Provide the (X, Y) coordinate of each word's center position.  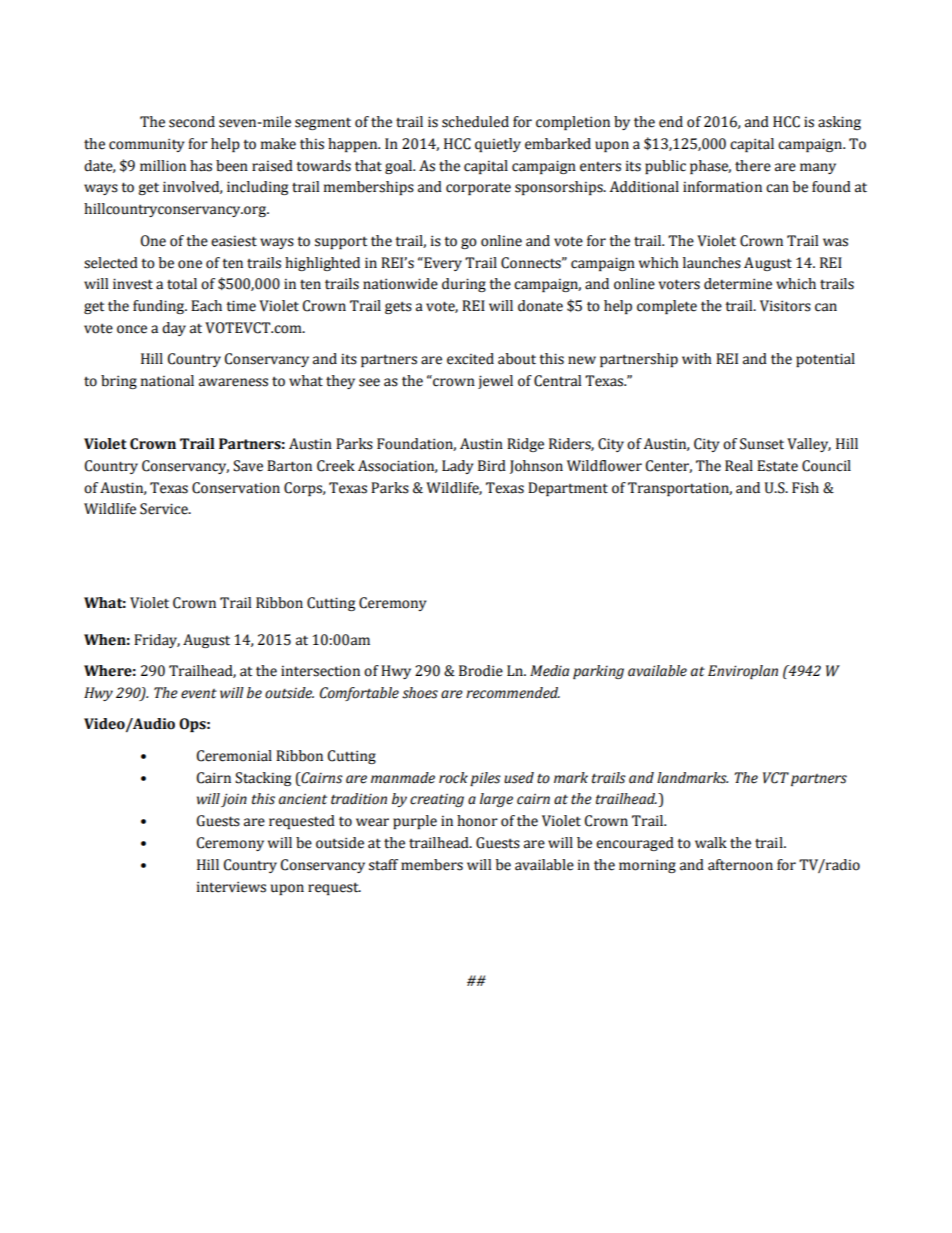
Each (206, 306)
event (199, 694)
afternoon (740, 865)
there (753, 166)
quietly (498, 145)
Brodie (481, 671)
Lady (457, 467)
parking (598, 672)
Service (165, 509)
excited (470, 359)
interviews (231, 887)
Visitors (785, 306)
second (192, 122)
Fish (805, 488)
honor (477, 821)
